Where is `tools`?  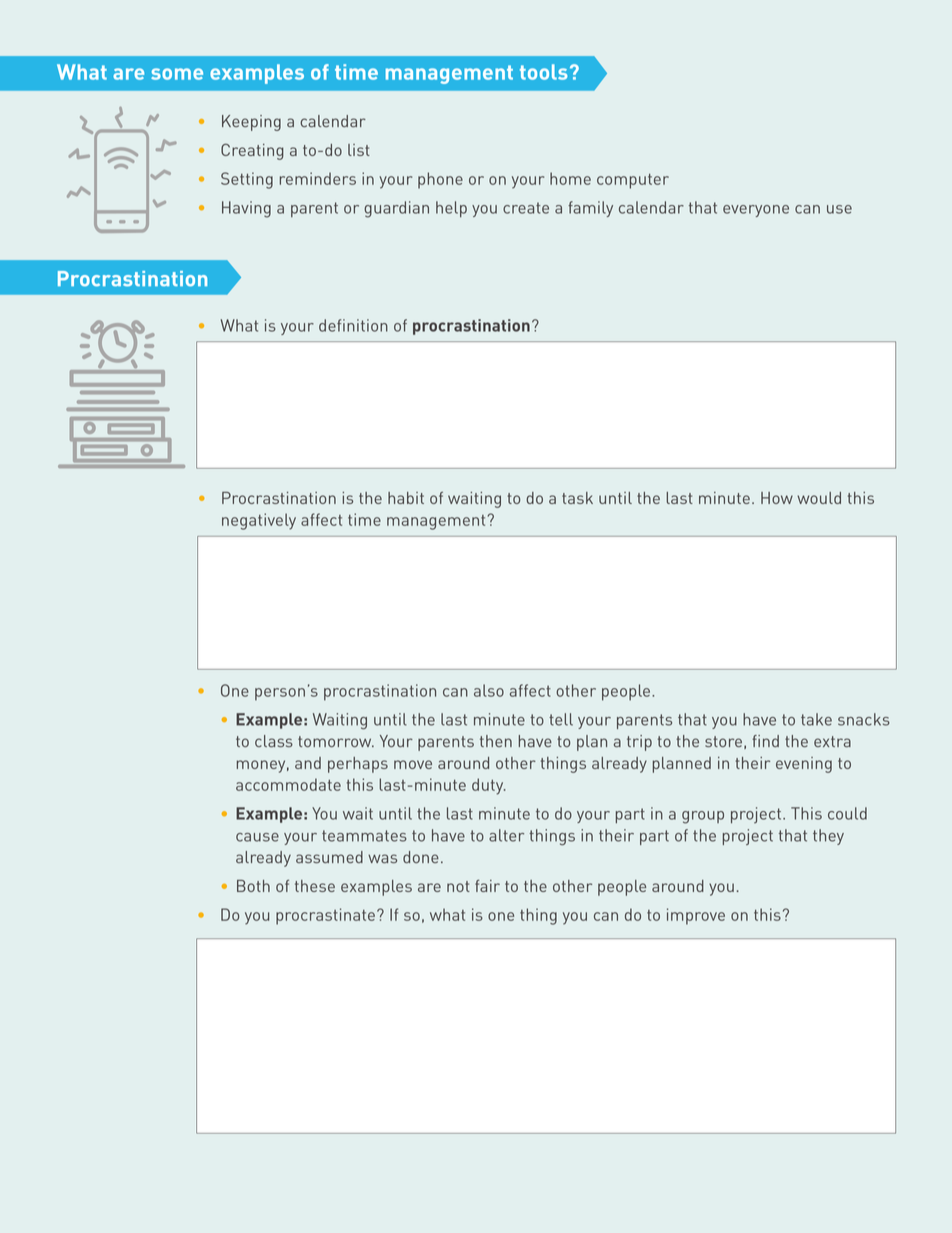
tools is located at coordinates (544, 72).
